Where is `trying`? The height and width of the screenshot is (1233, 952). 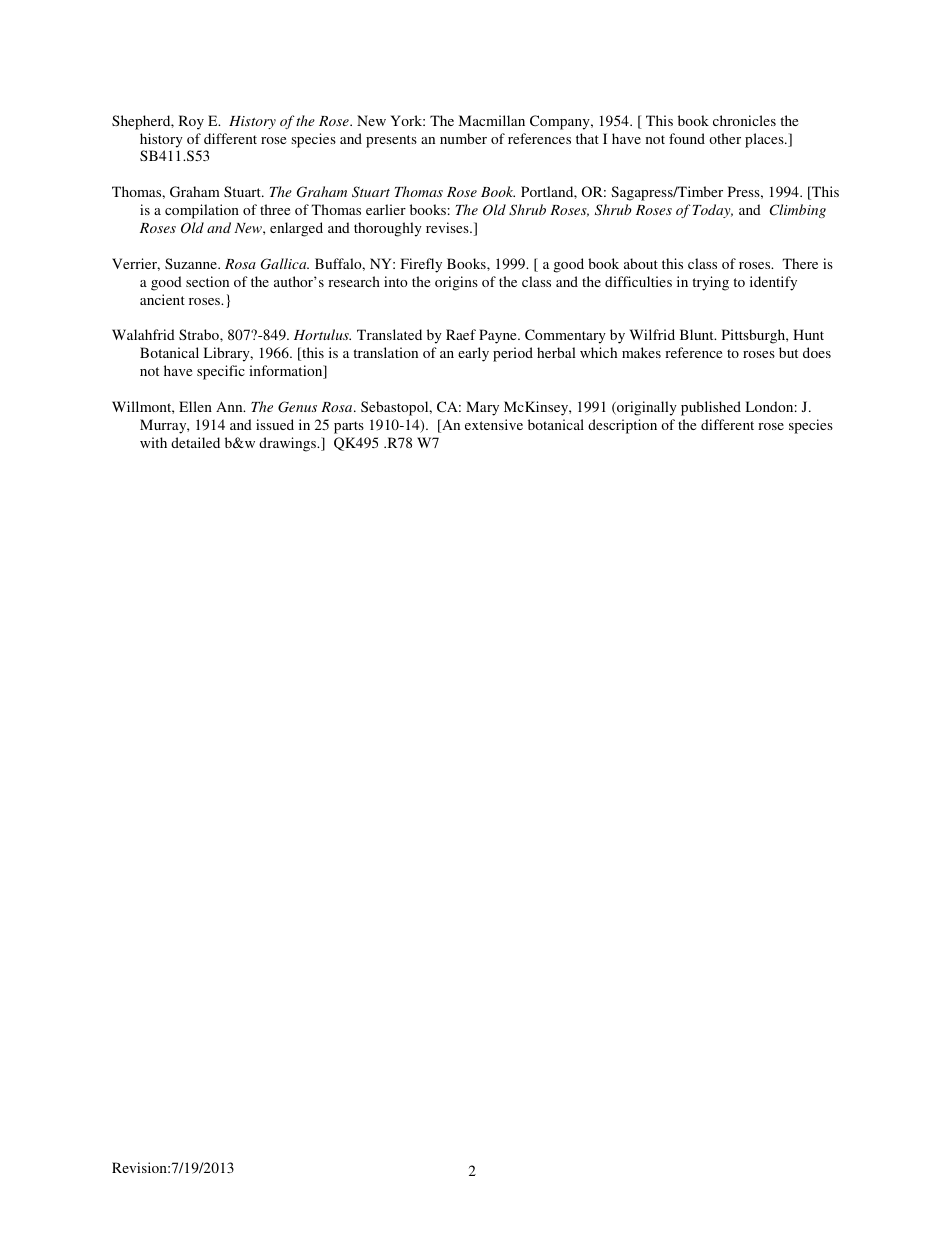
trying is located at coordinates (710, 283).
